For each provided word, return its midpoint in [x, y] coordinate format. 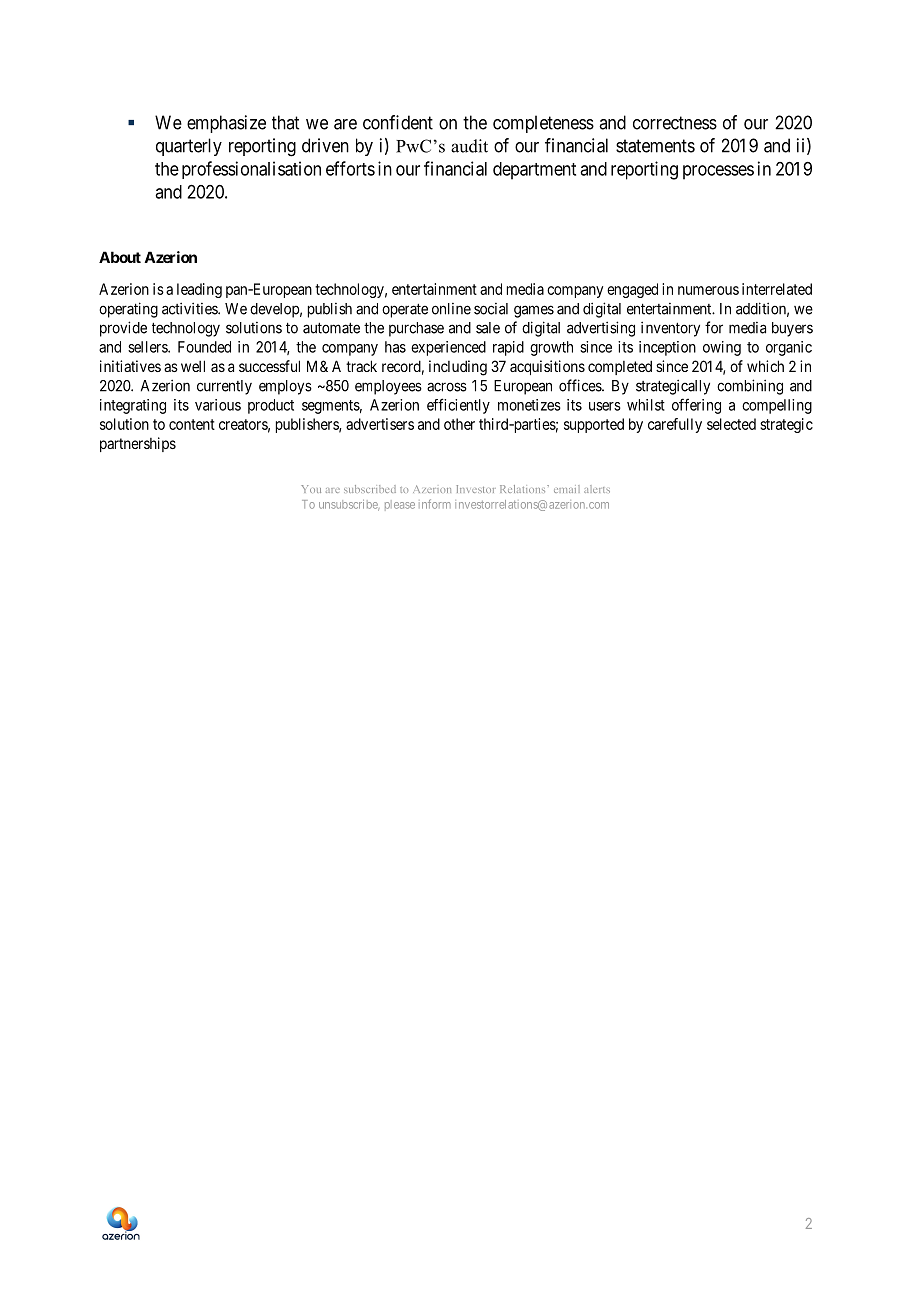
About [120, 257]
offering [696, 406]
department [534, 171]
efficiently [458, 406]
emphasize [226, 124]
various [218, 405]
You [311, 489]
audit [469, 146]
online [451, 309]
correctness [675, 123]
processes [718, 172]
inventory [670, 329]
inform [435, 504]
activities [190, 308]
